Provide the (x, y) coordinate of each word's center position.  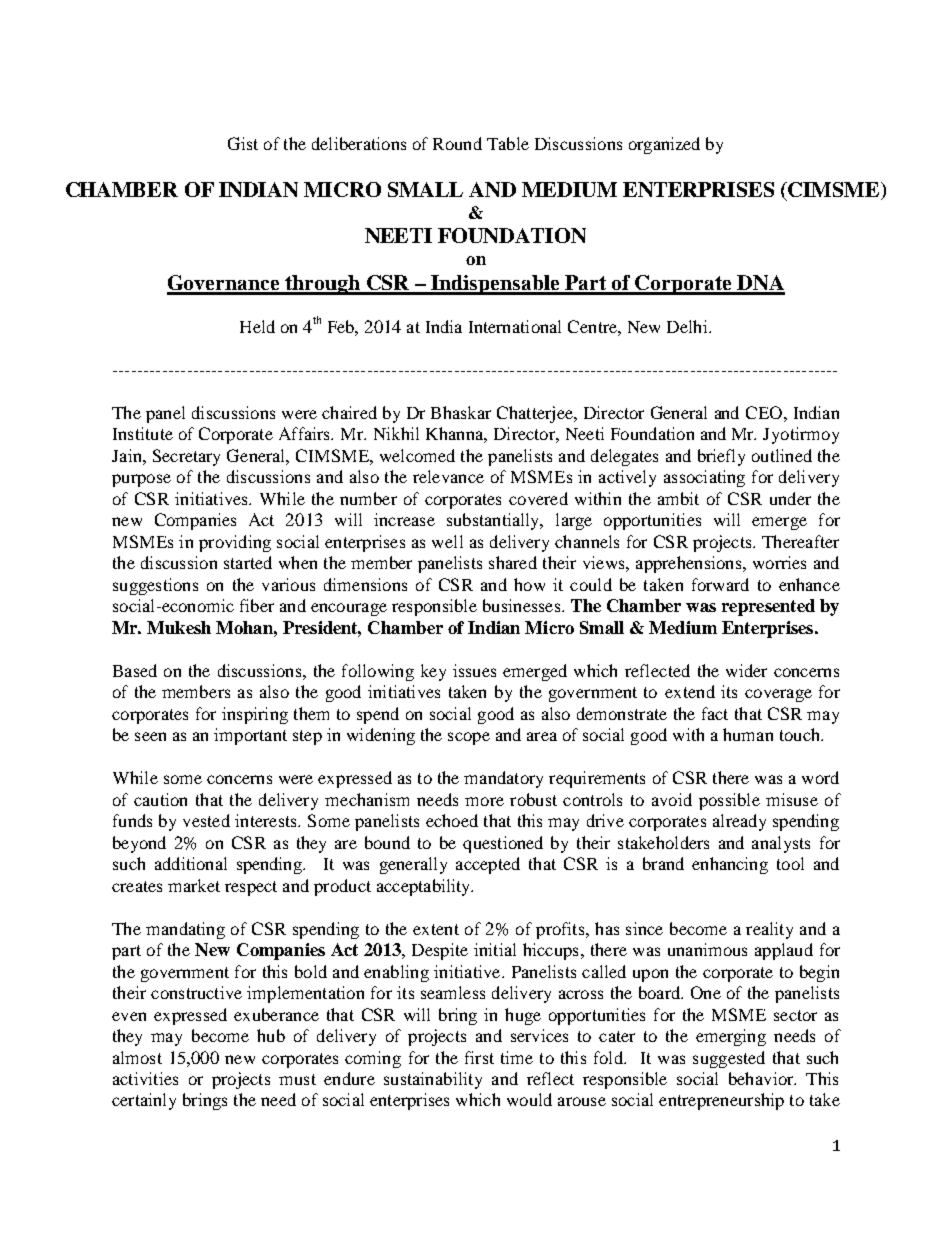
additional (191, 863)
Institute (143, 433)
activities (145, 1078)
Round (457, 143)
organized (664, 145)
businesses (523, 605)
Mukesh (179, 627)
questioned (503, 844)
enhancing (730, 865)
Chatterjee (536, 414)
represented (768, 607)
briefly (721, 457)
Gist (243, 143)
